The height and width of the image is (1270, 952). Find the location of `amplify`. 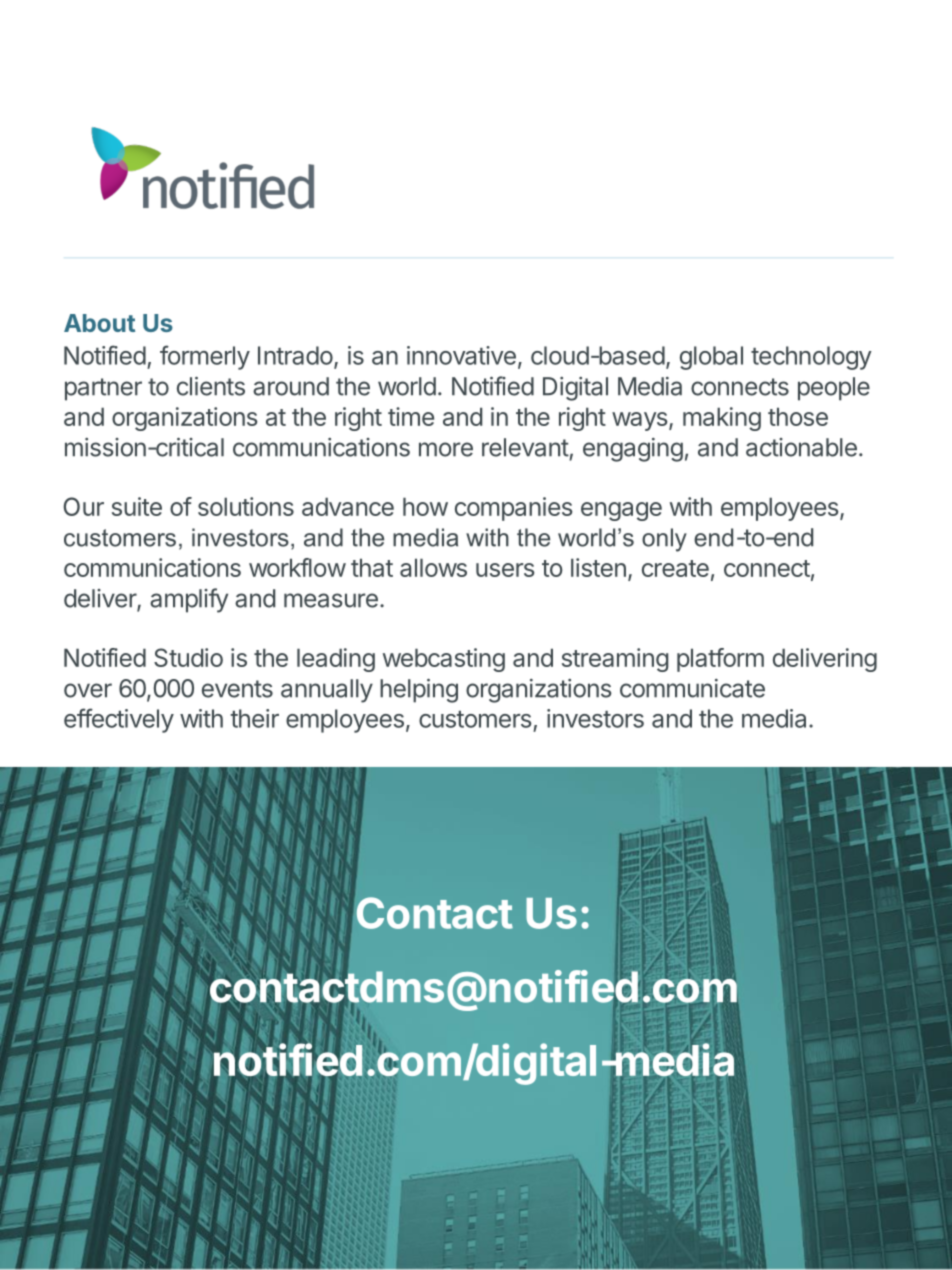

amplify is located at coordinates (189, 600).
